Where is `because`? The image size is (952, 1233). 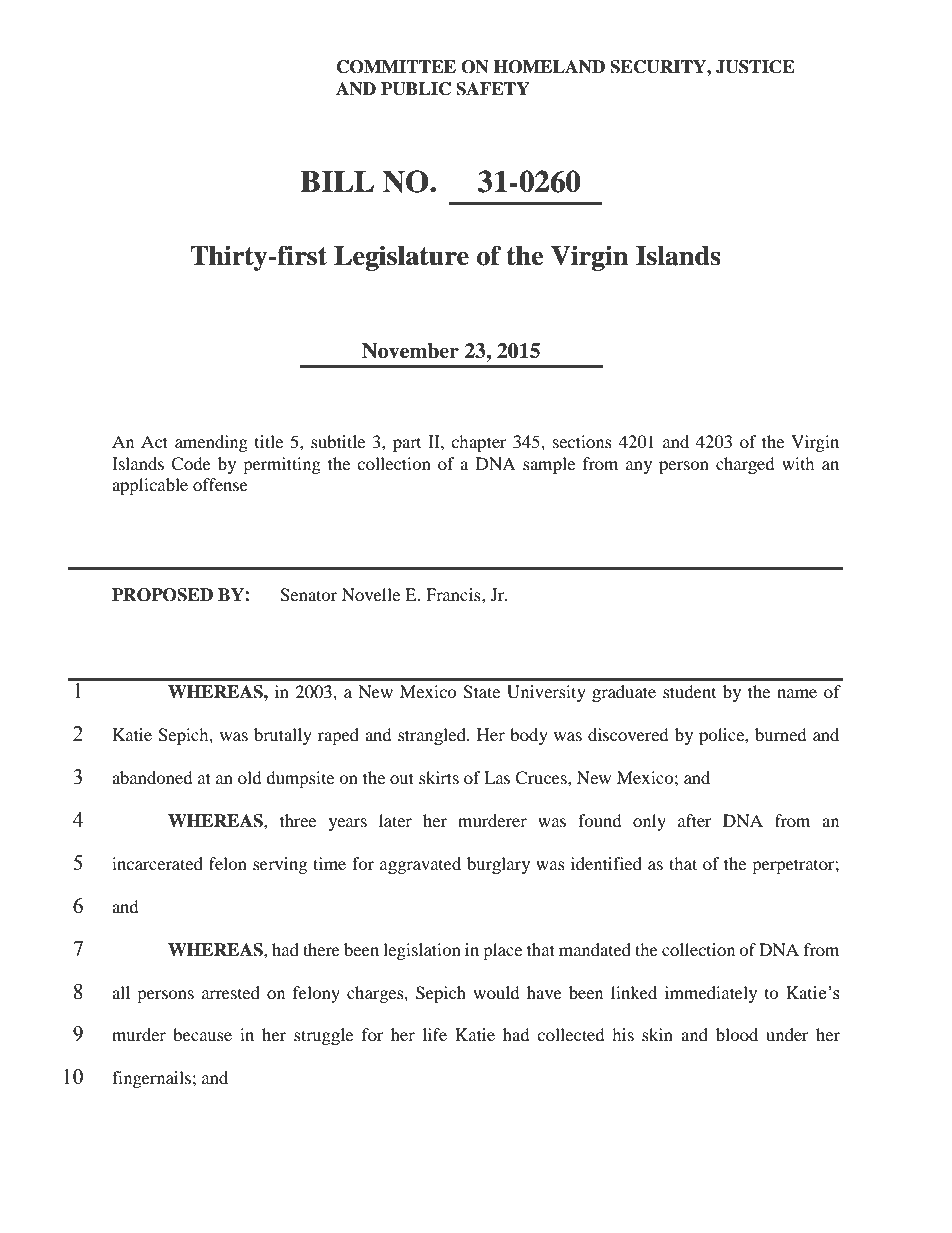
because is located at coordinates (202, 1034).
